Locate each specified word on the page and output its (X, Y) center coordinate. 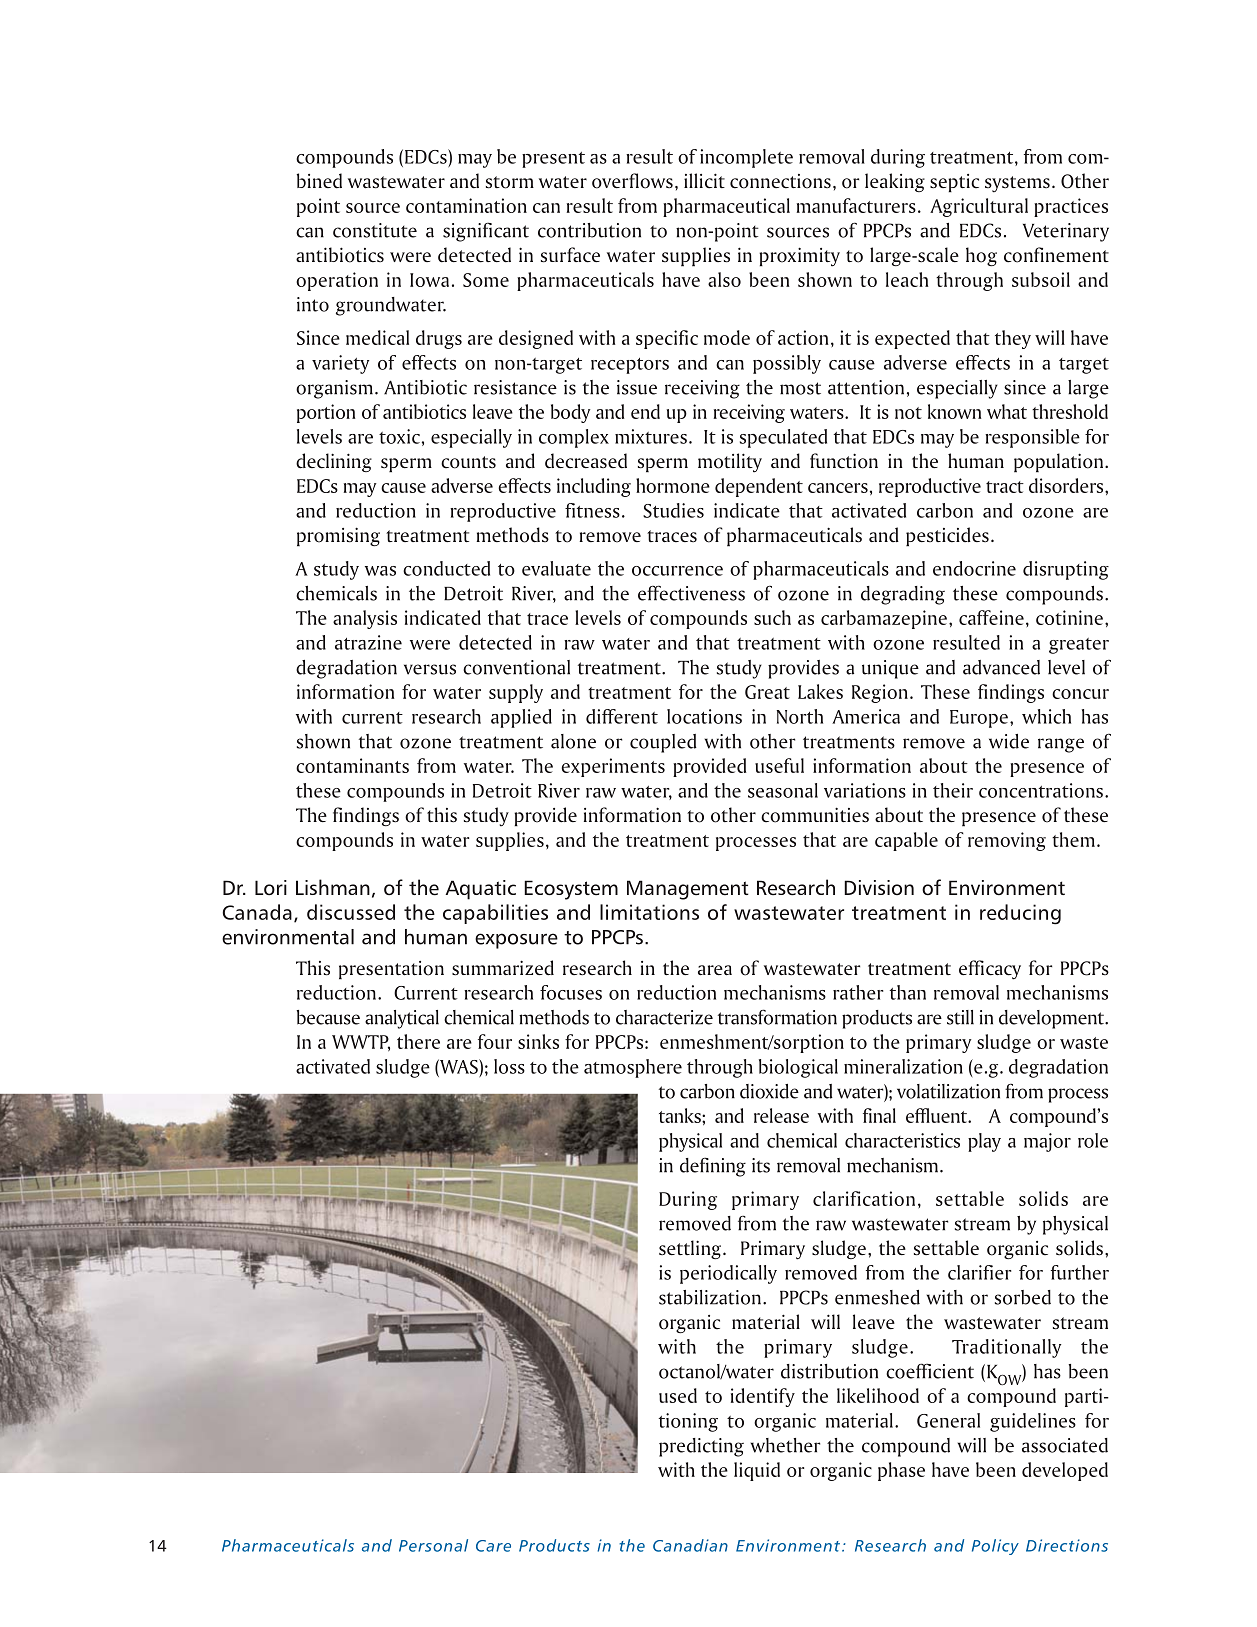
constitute (375, 230)
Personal (433, 1545)
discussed (351, 912)
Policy (995, 1547)
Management (688, 890)
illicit (704, 181)
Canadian (690, 1545)
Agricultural (979, 207)
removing (1007, 841)
